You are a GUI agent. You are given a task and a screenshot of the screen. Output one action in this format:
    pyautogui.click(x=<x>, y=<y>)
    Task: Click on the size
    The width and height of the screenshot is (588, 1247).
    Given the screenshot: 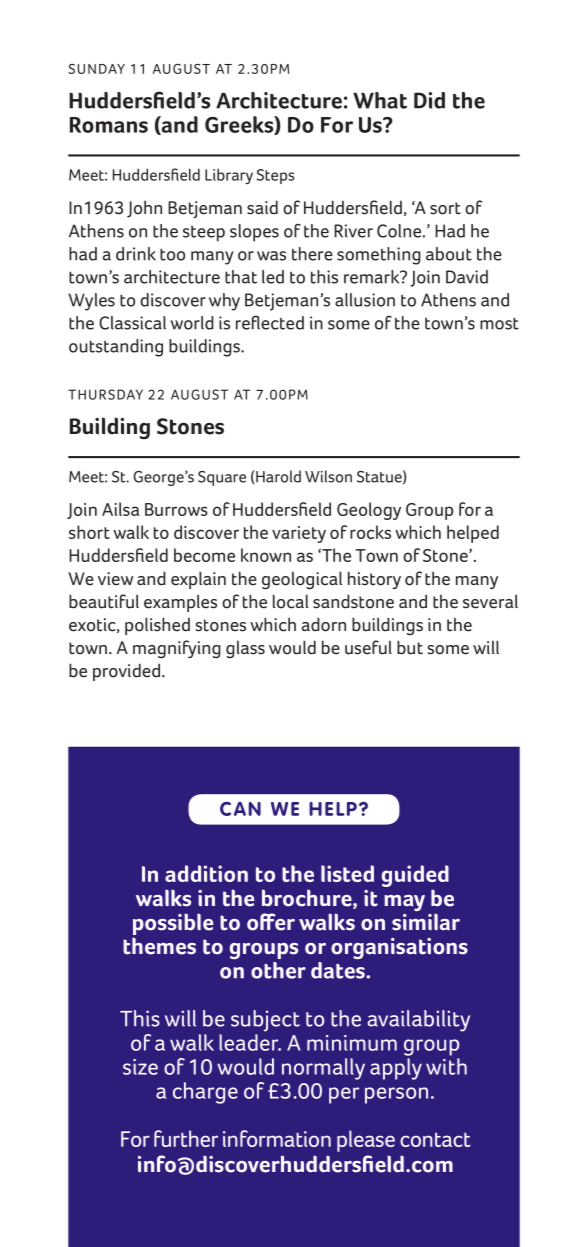 What is the action you would take?
    pyautogui.click(x=140, y=1067)
